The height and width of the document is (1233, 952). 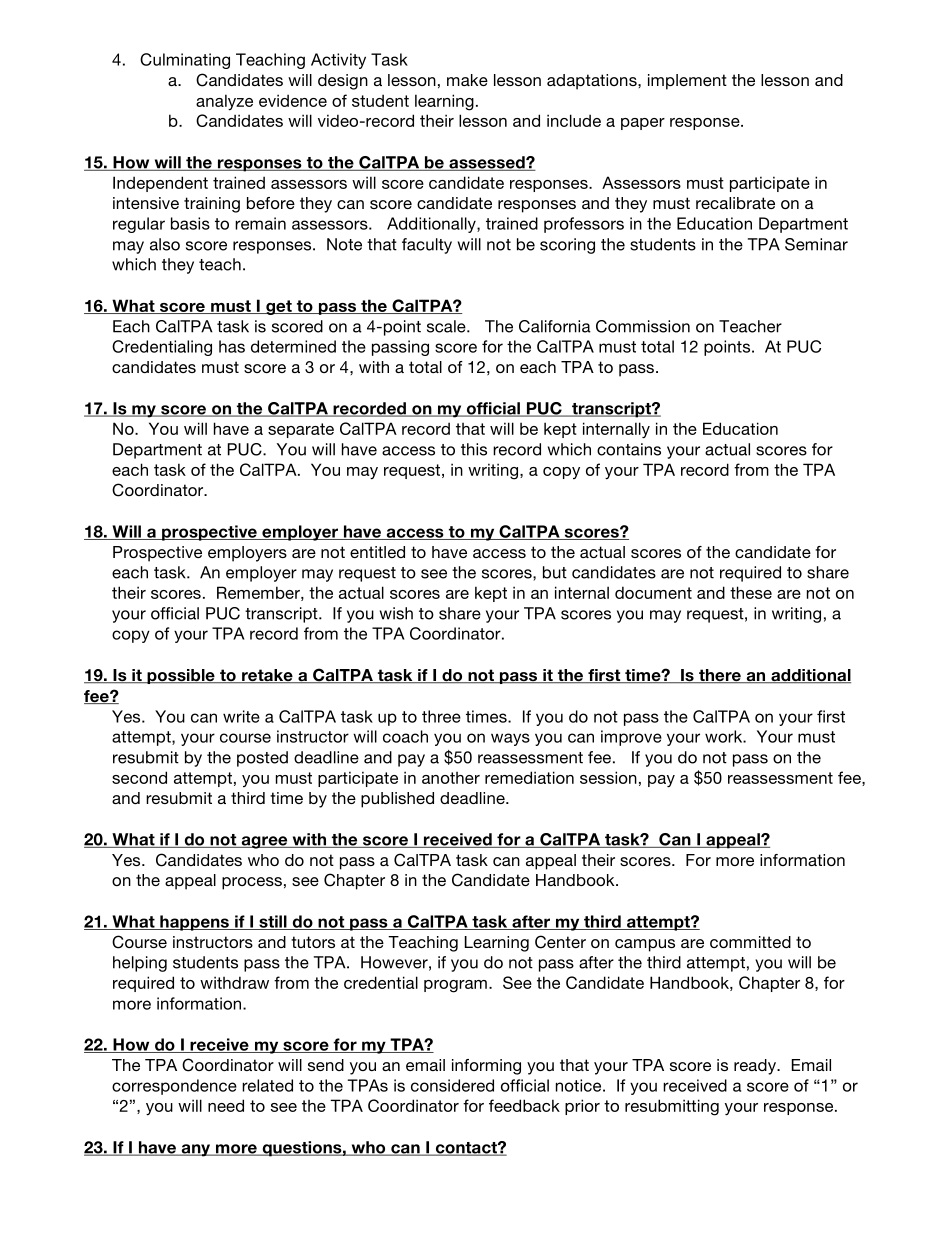 I want to click on make, so click(x=467, y=80).
